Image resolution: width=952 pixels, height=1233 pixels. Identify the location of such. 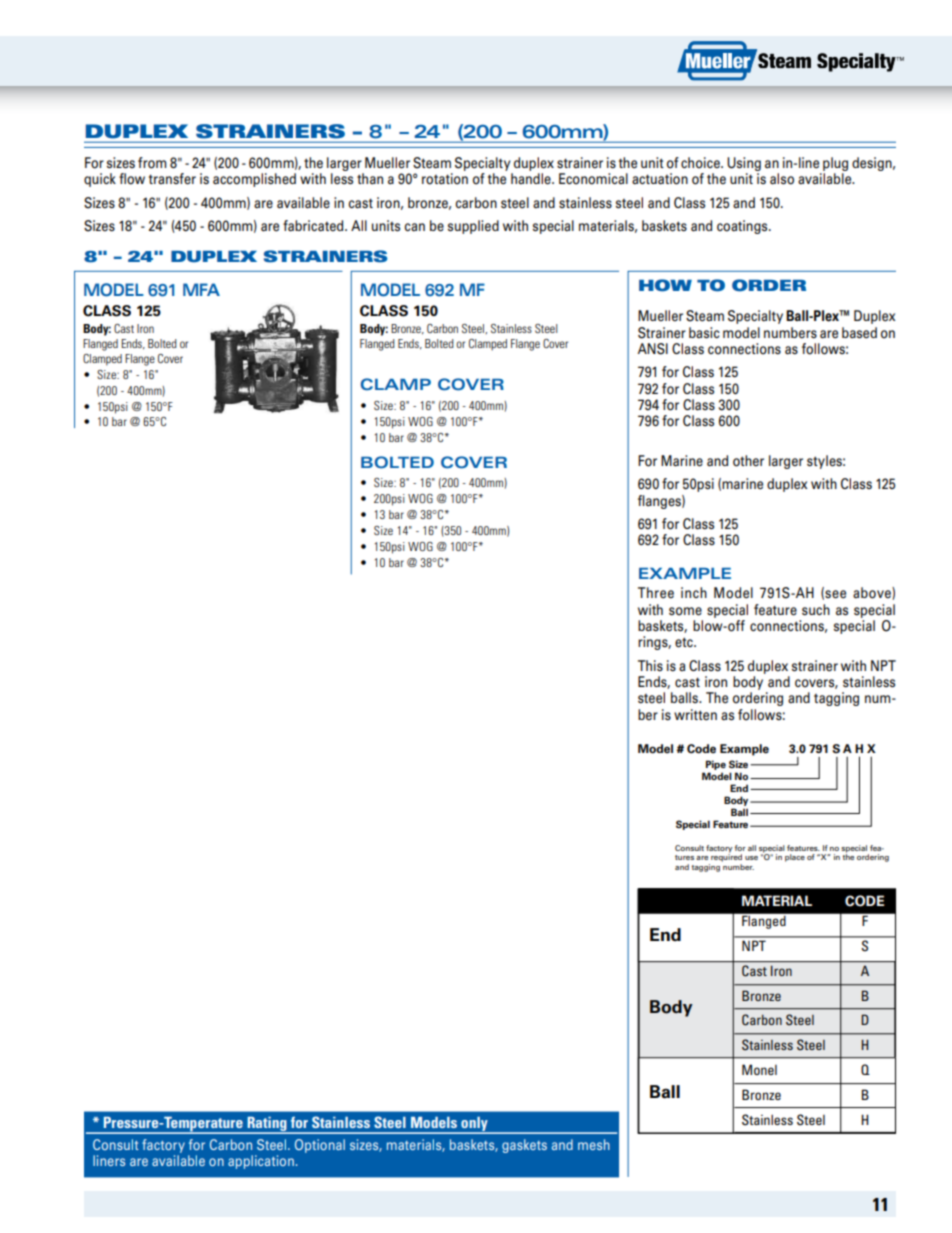
(816, 609).
